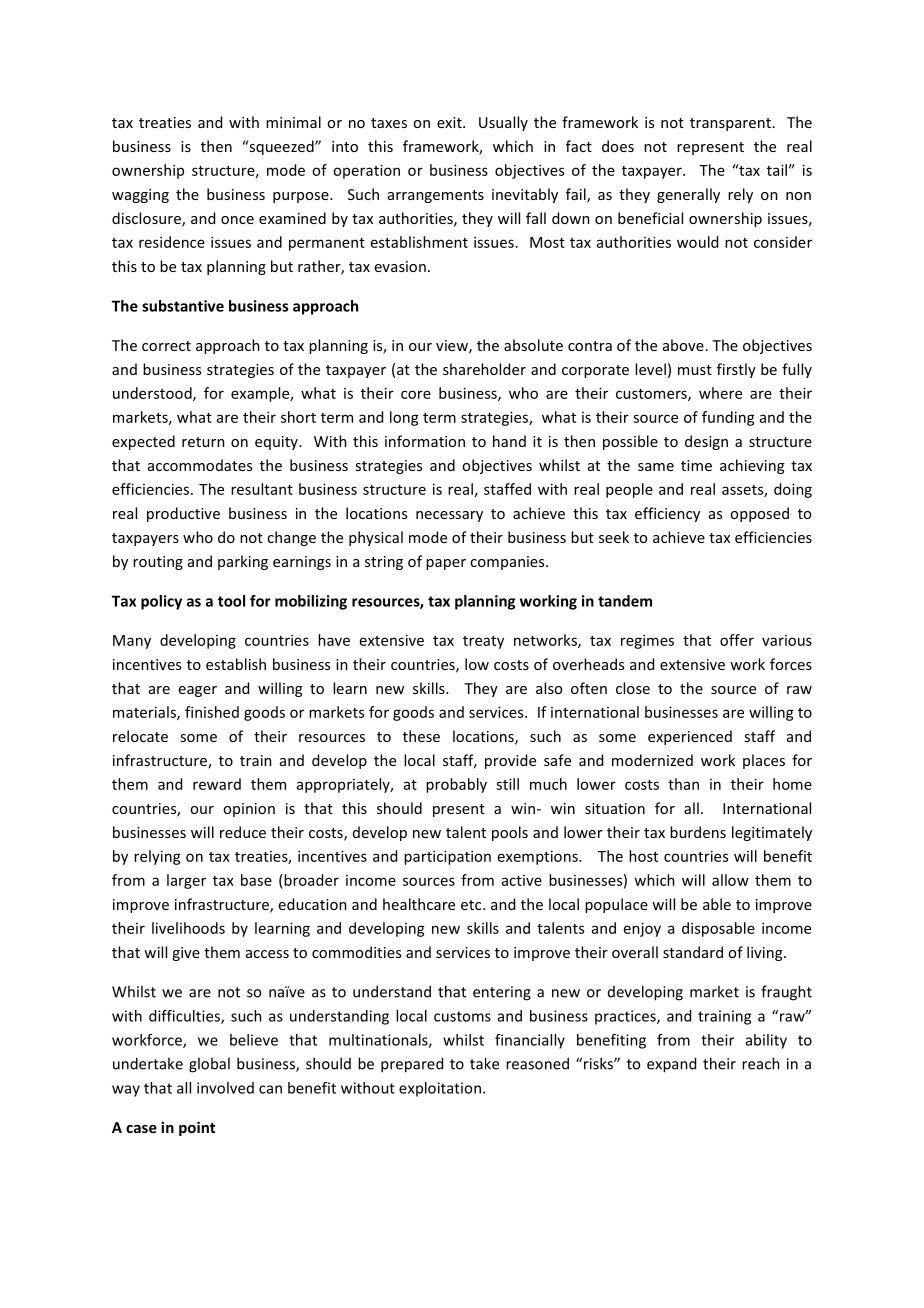 The image size is (924, 1308). Describe the element at coordinates (440, 1089) in the screenshot. I see `exploitation` at that location.
